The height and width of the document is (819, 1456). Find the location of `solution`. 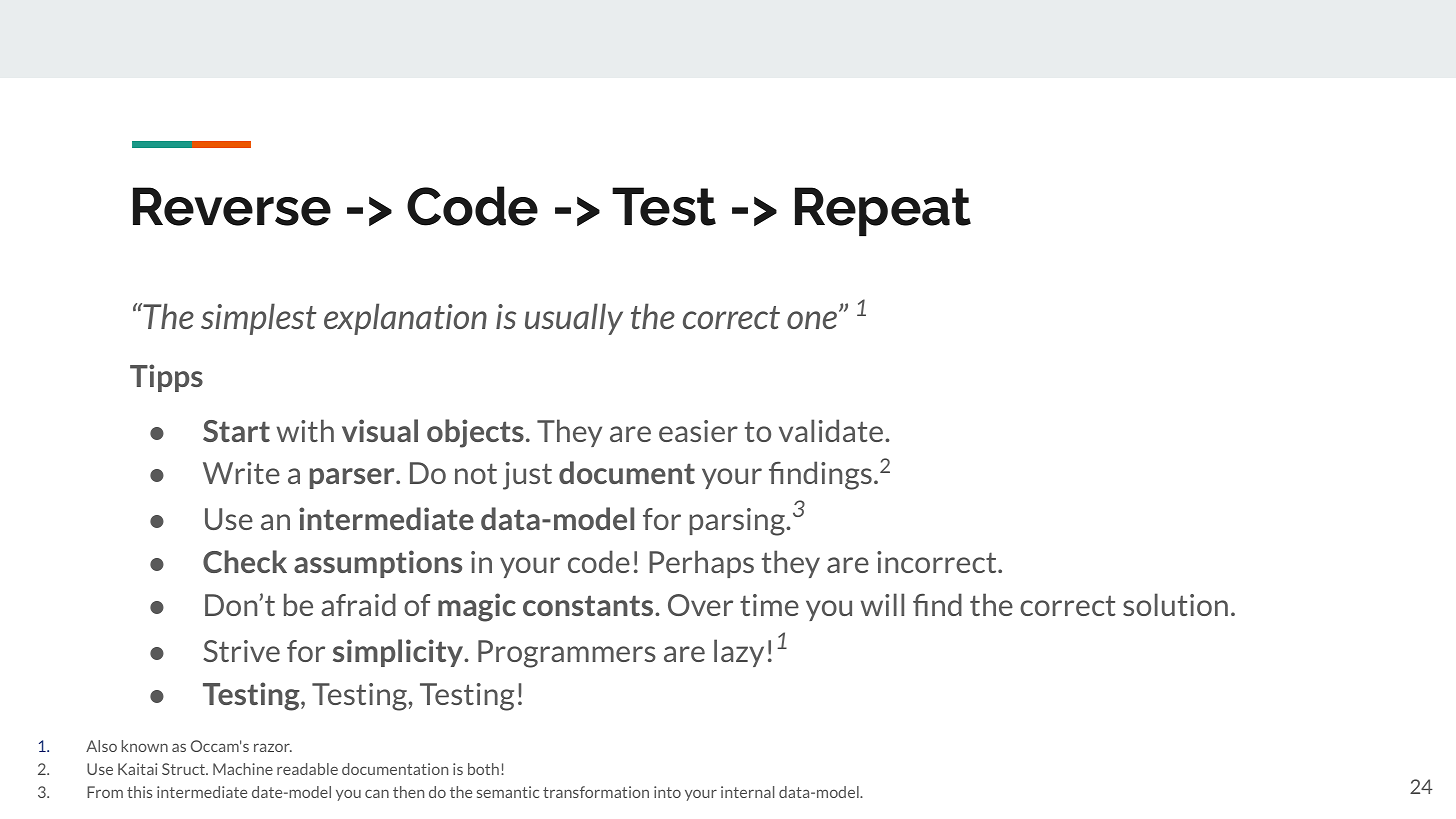

solution is located at coordinates (1175, 604).
